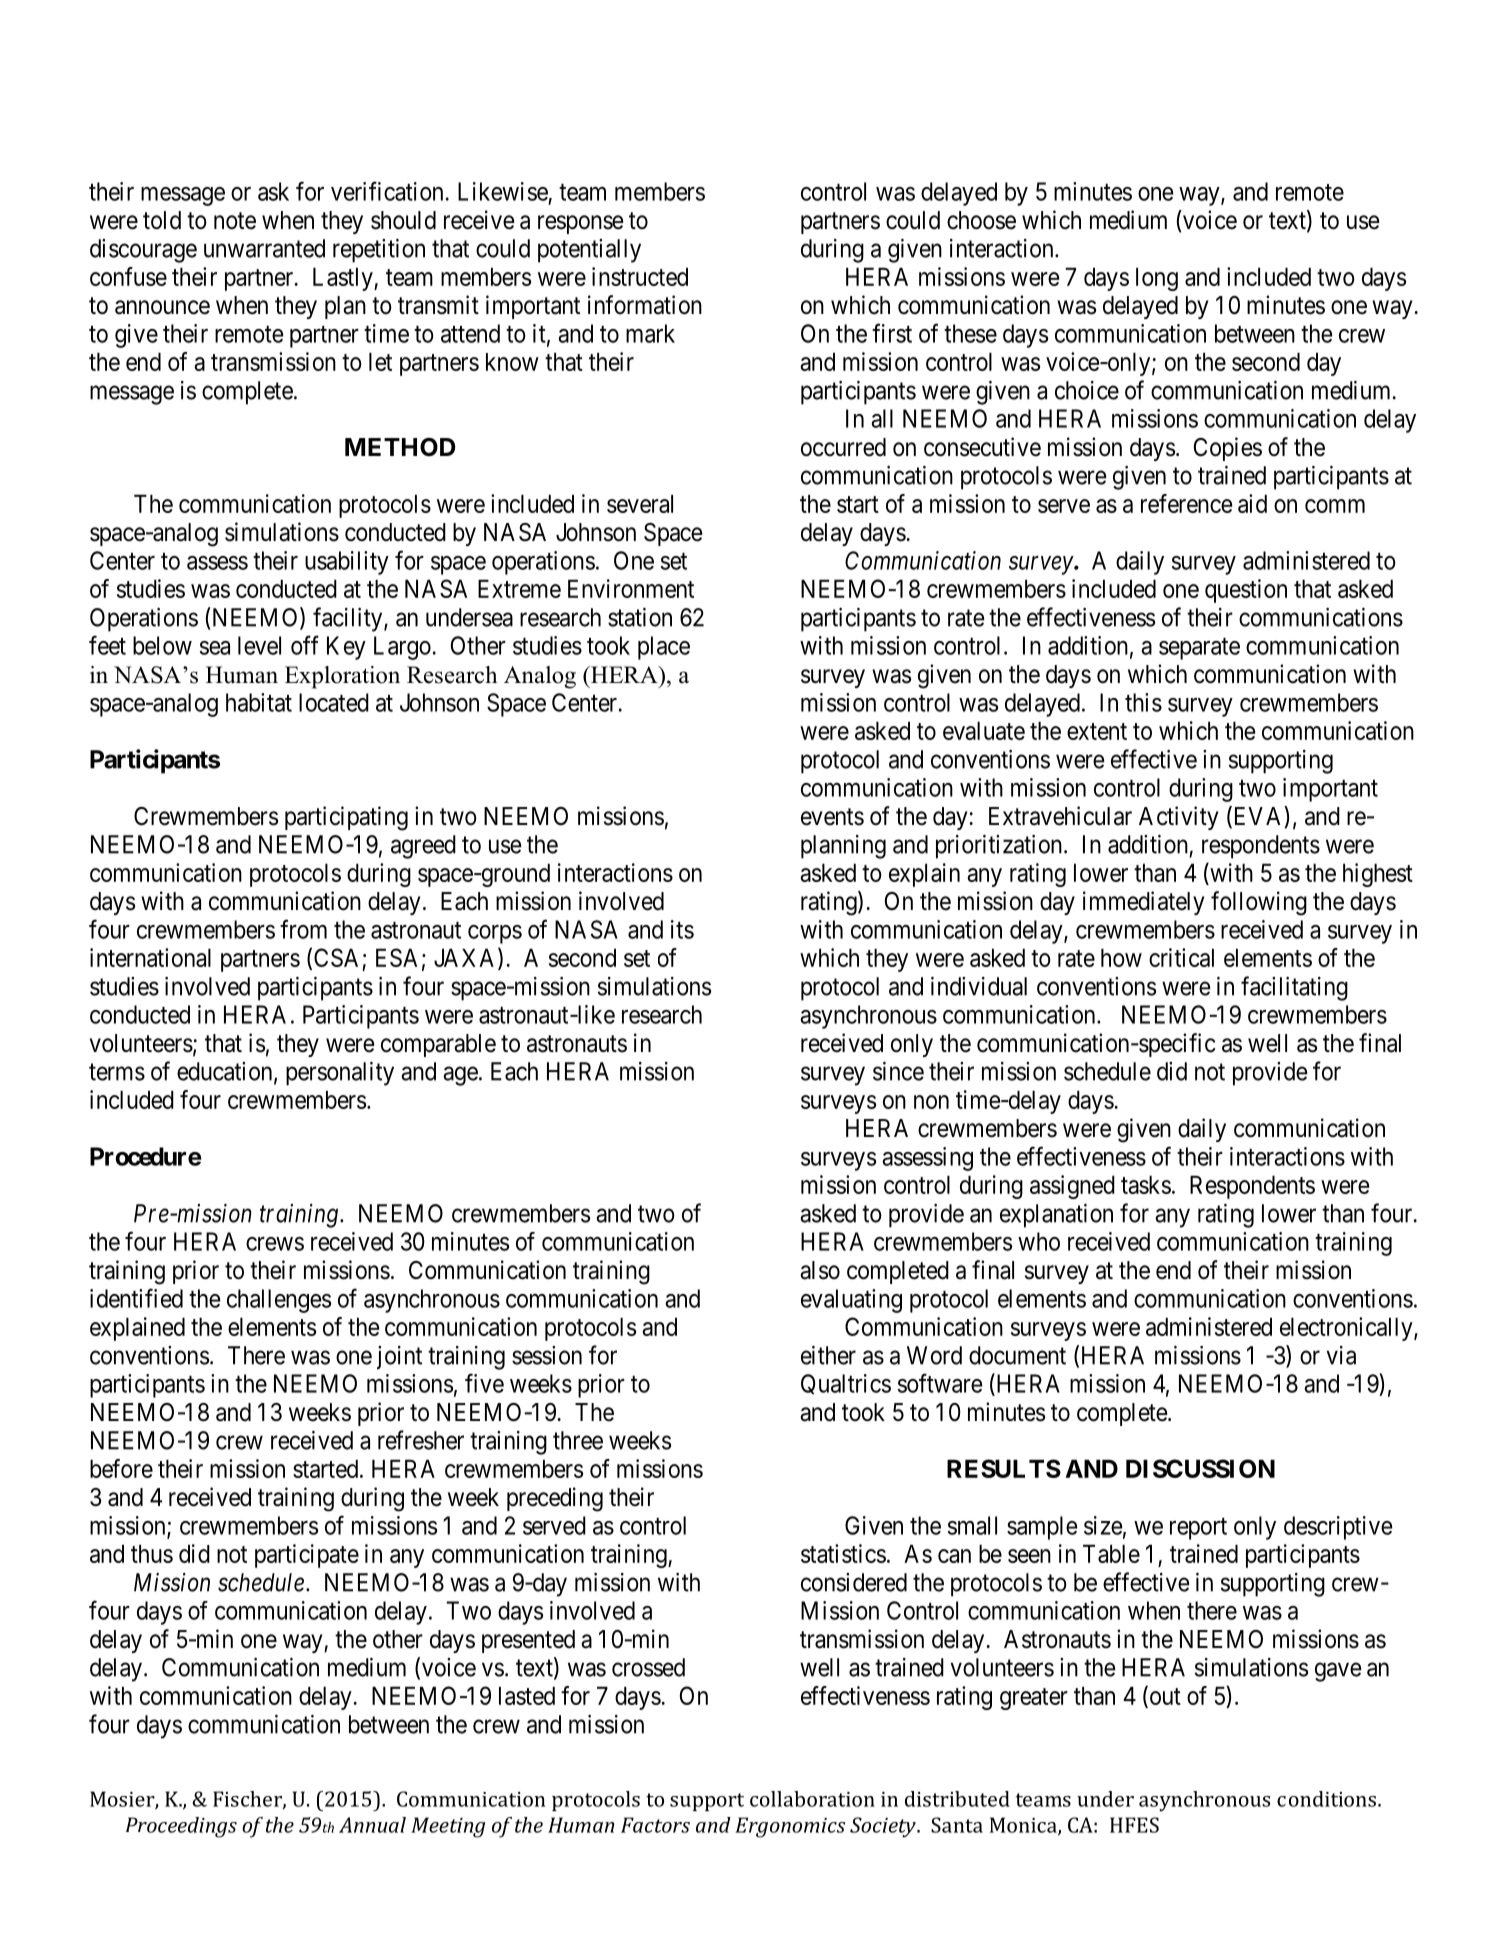 The width and height of the page is (1510, 1954). What do you see at coordinates (898, 1071) in the page?
I see `since` at bounding box center [898, 1071].
